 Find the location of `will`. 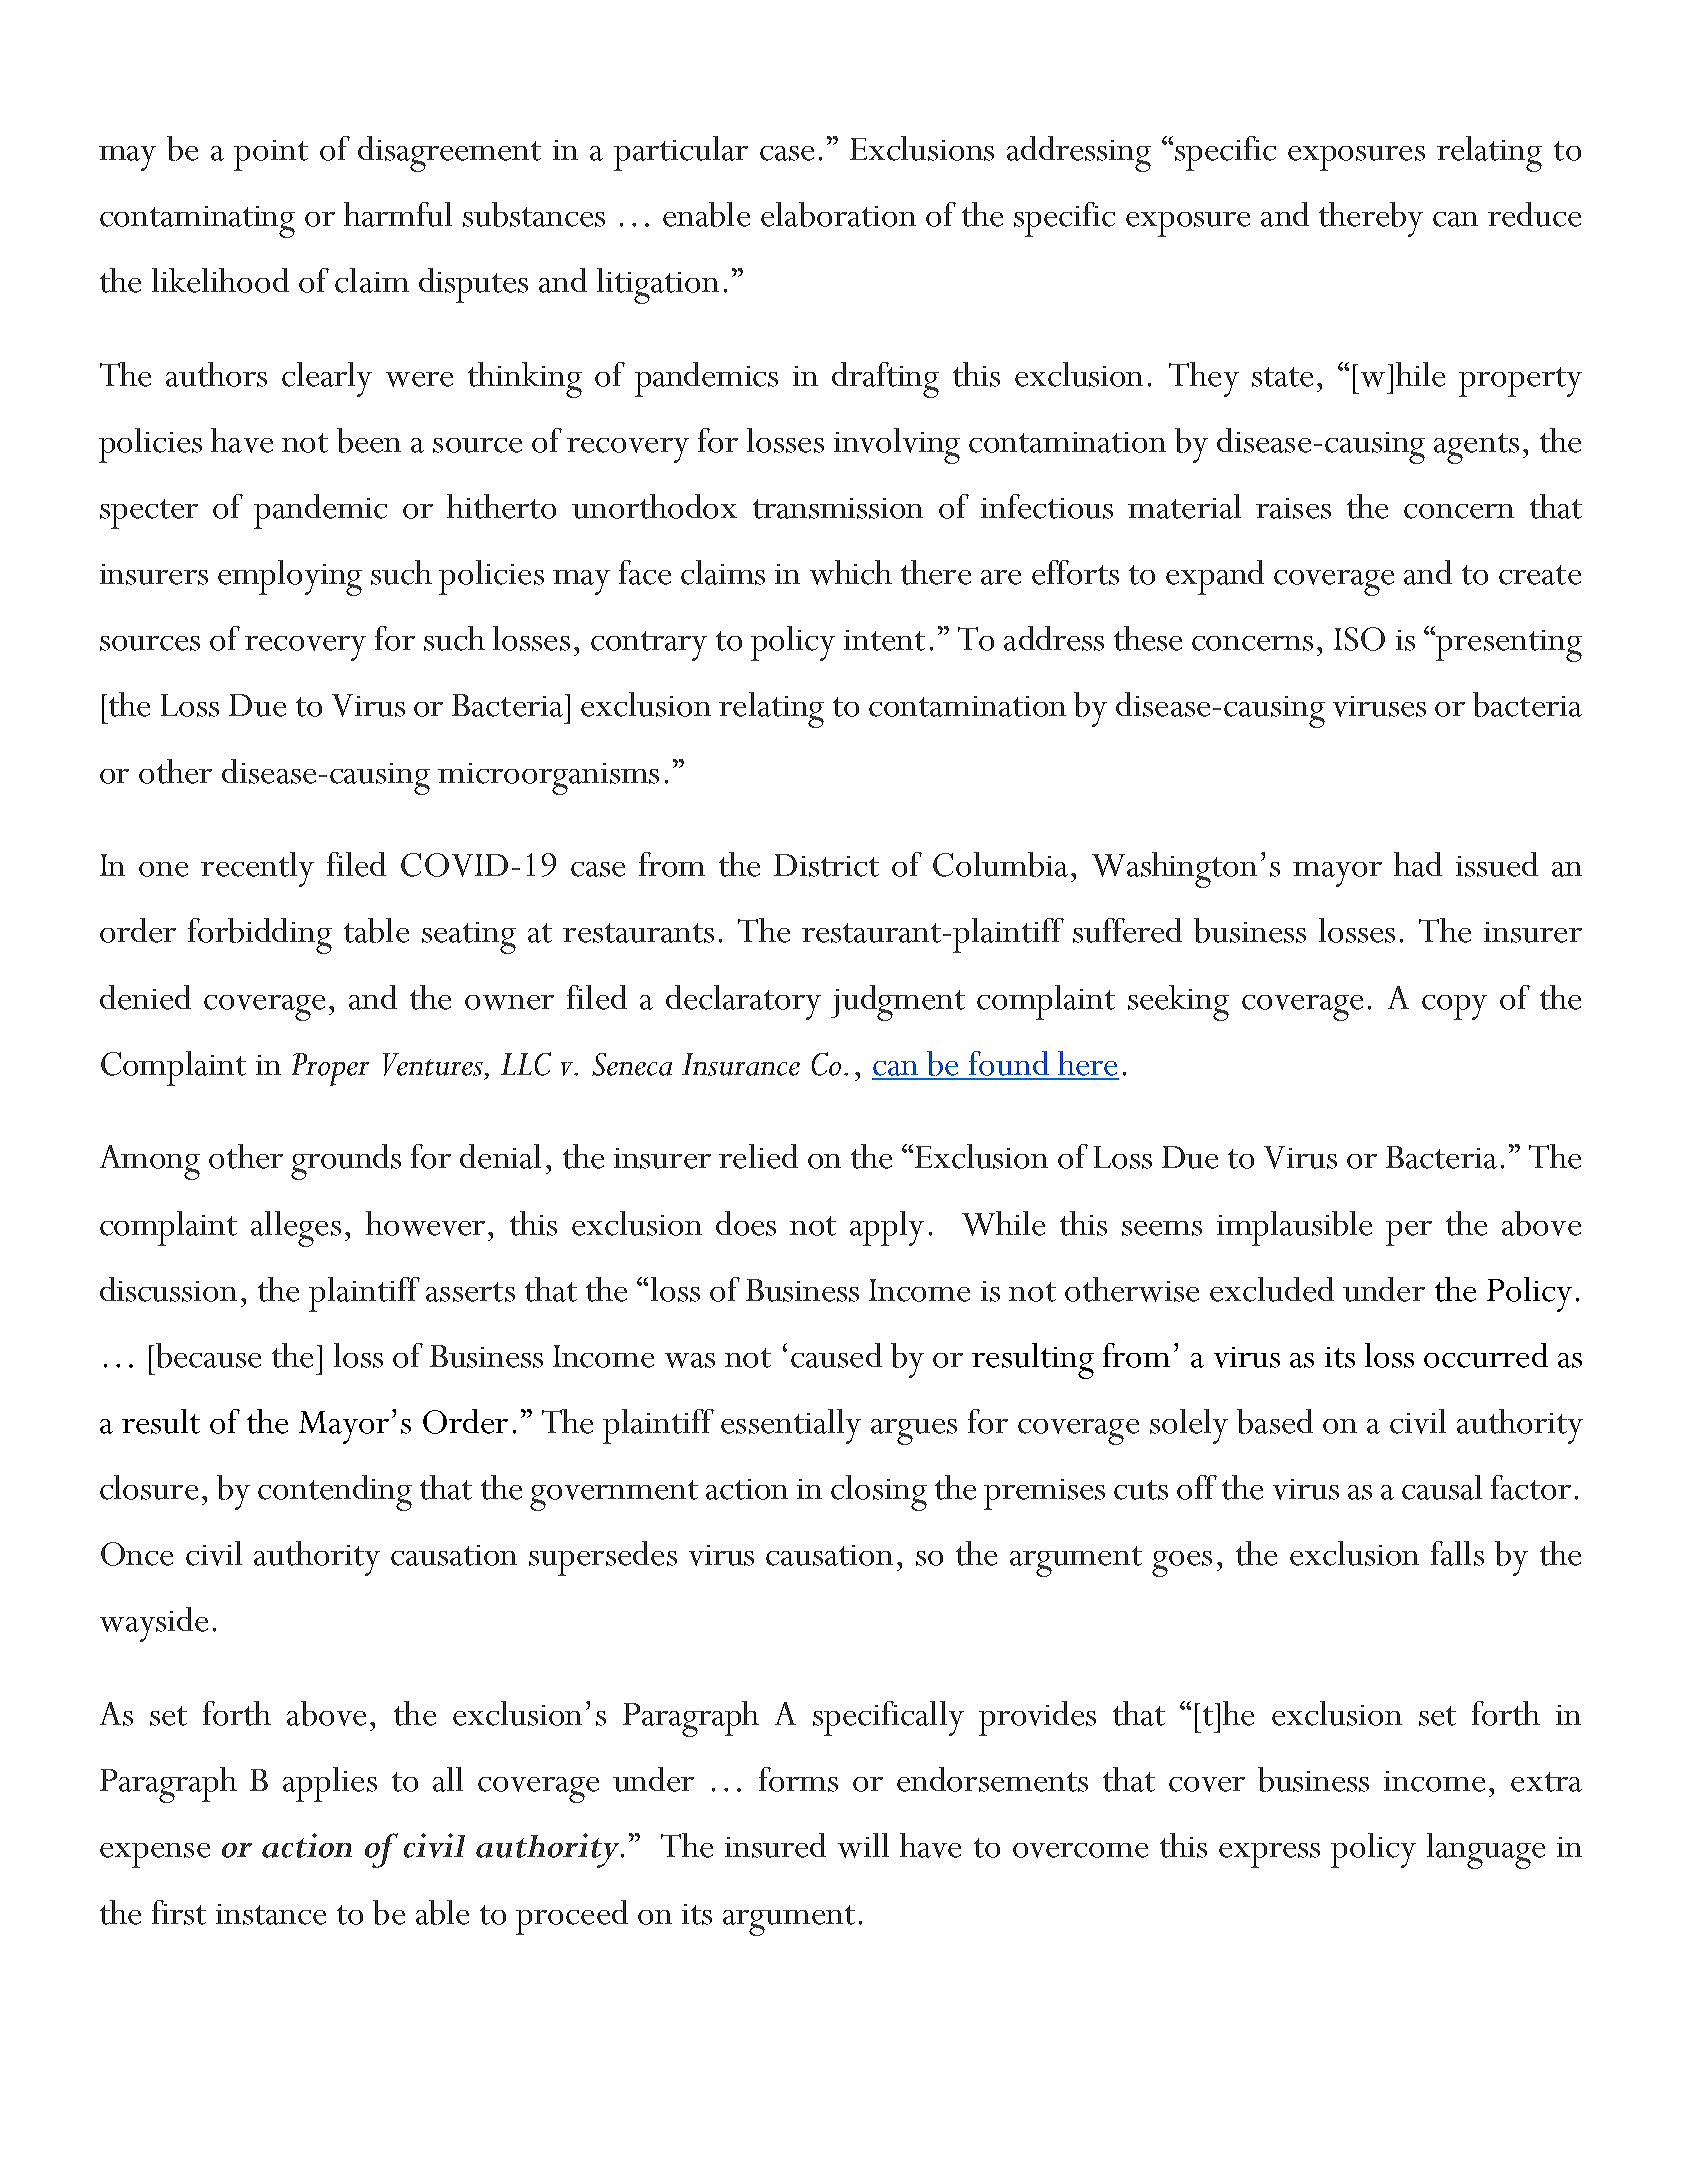

will is located at coordinates (863, 1845).
